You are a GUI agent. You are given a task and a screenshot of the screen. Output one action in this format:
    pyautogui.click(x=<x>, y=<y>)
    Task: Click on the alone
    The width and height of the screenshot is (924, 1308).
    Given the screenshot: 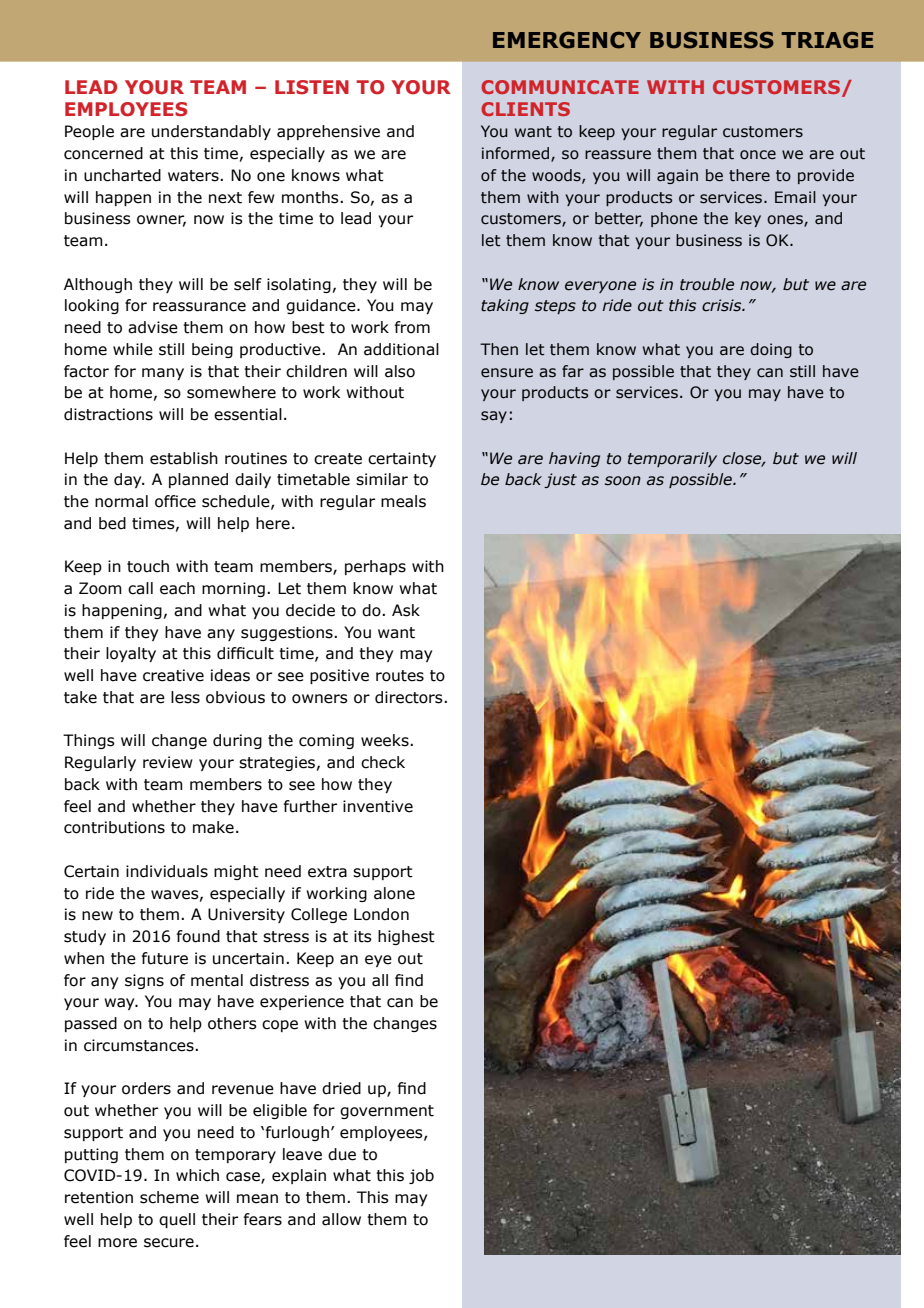 What is the action you would take?
    pyautogui.click(x=394, y=893)
